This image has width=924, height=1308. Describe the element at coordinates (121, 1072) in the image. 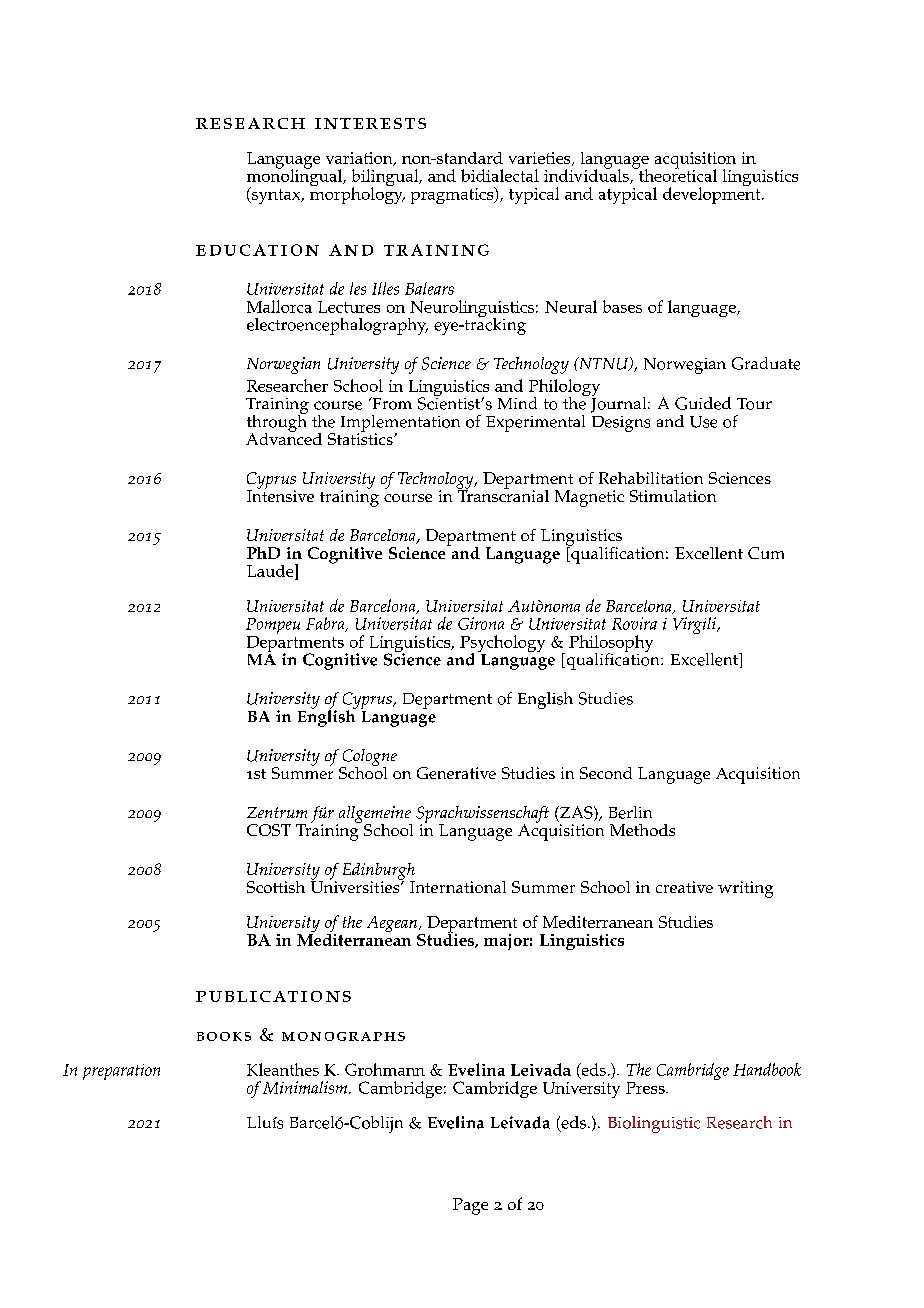

I see `preparation` at that location.
